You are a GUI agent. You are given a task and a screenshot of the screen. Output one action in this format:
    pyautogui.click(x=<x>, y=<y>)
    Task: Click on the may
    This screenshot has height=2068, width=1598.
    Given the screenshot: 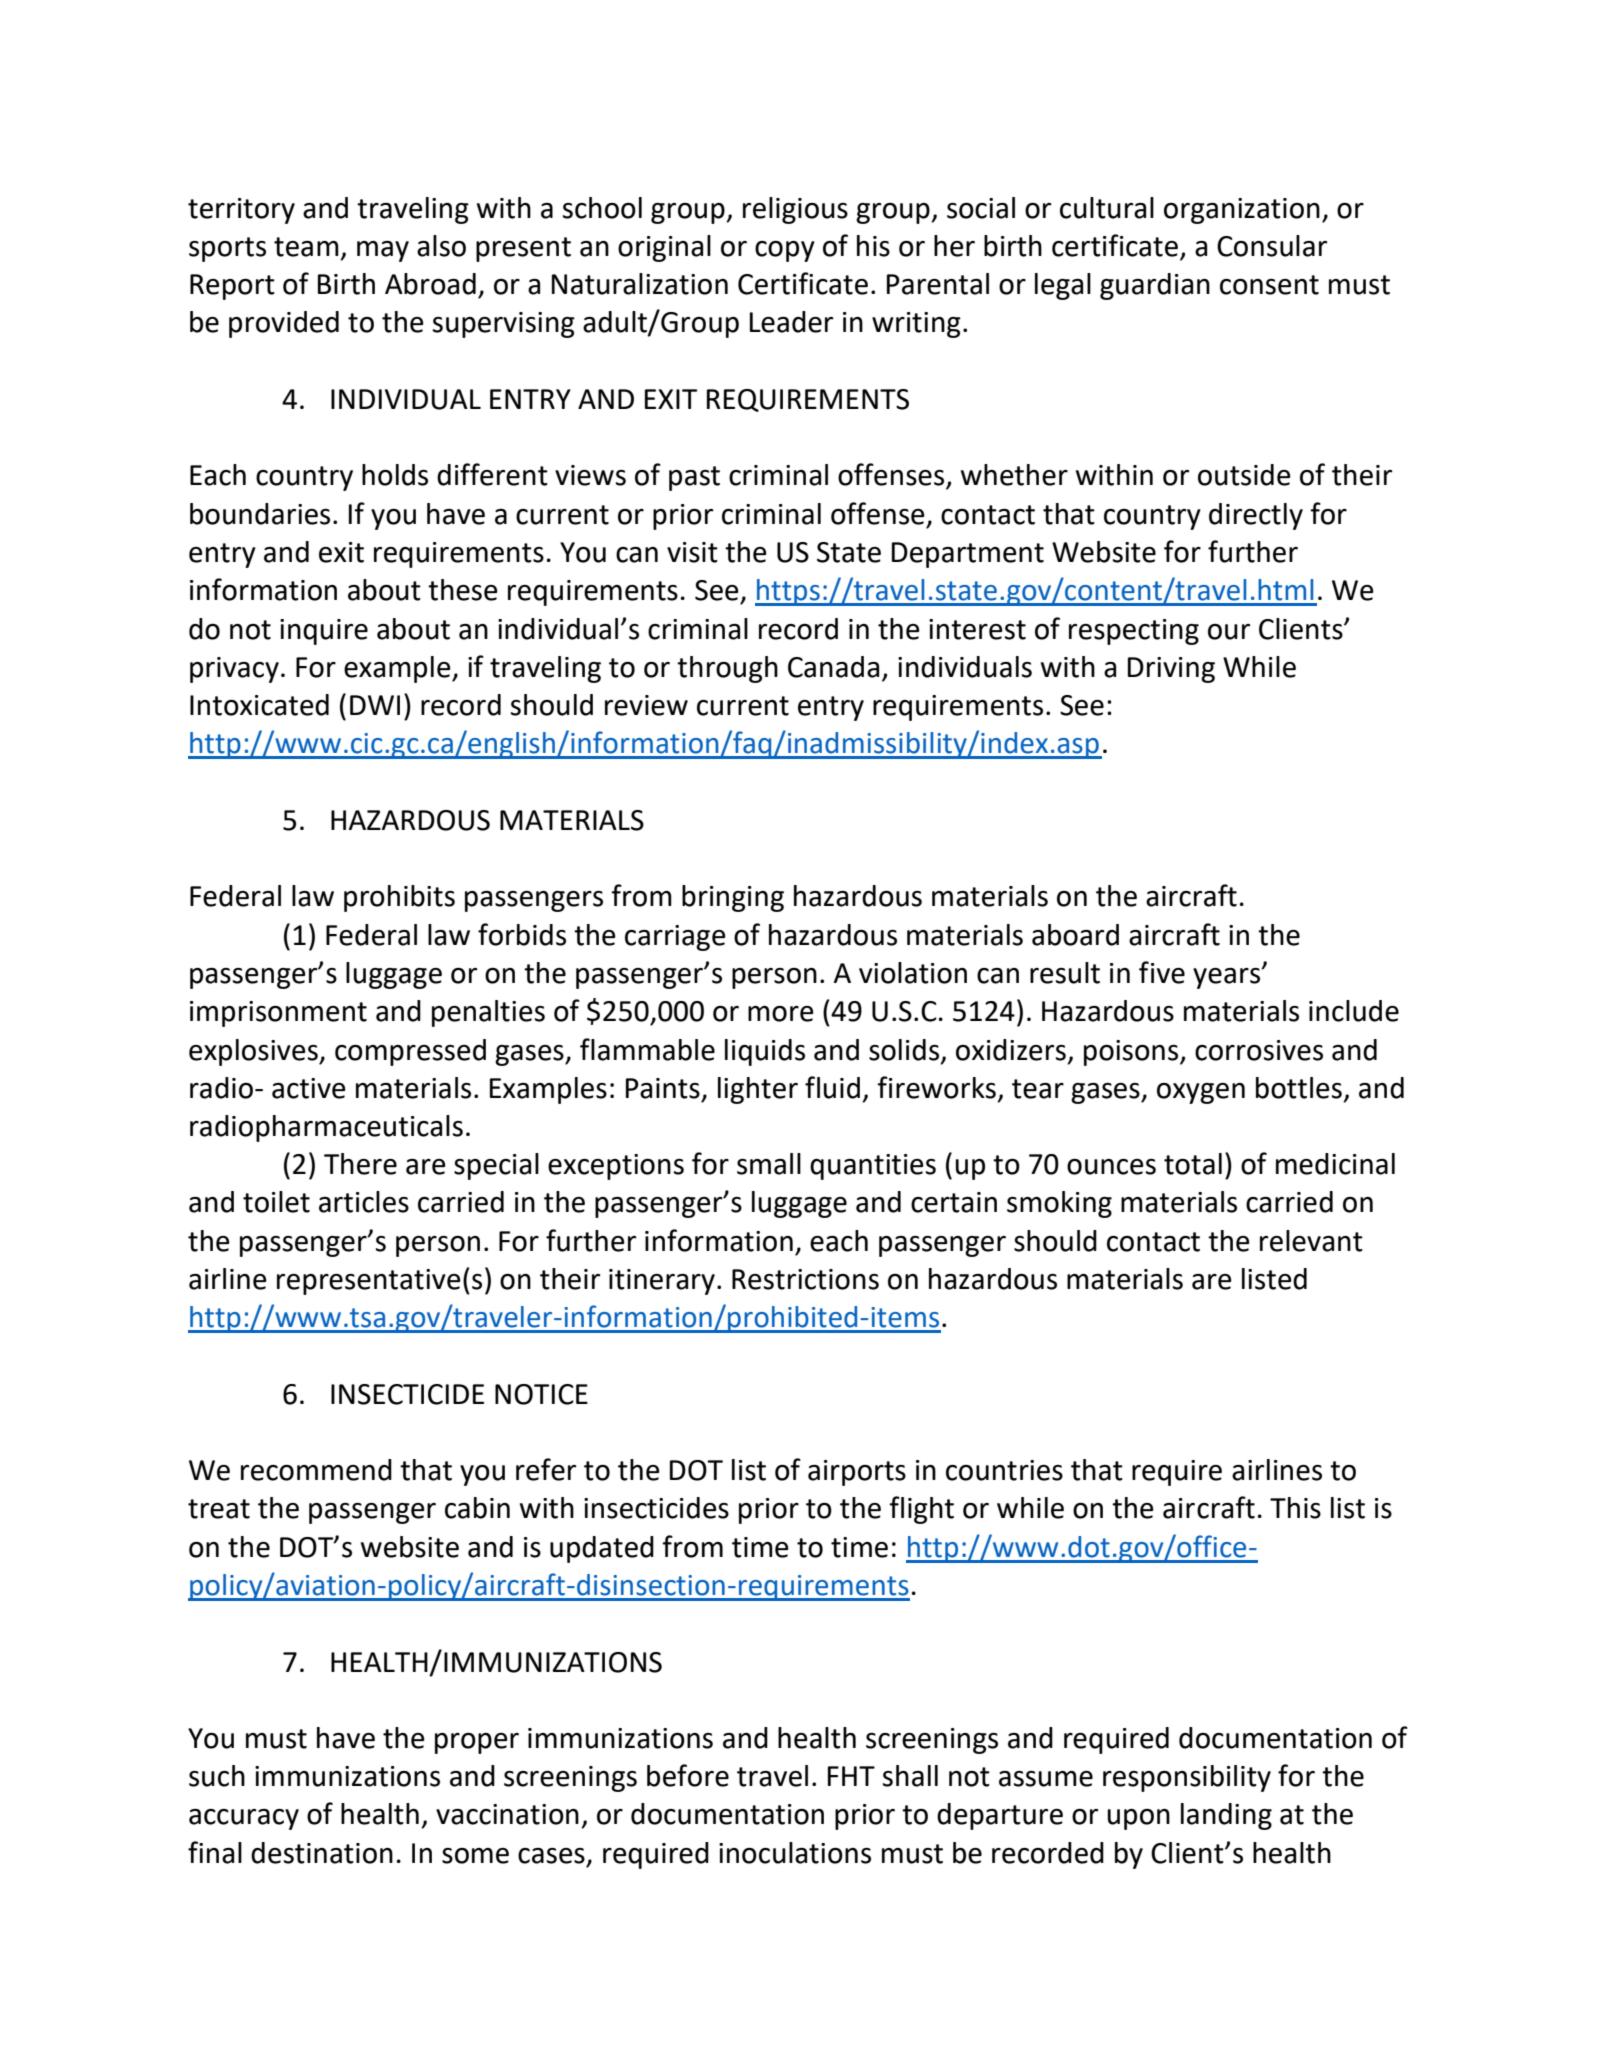 What is the action you would take?
    pyautogui.click(x=383, y=251)
